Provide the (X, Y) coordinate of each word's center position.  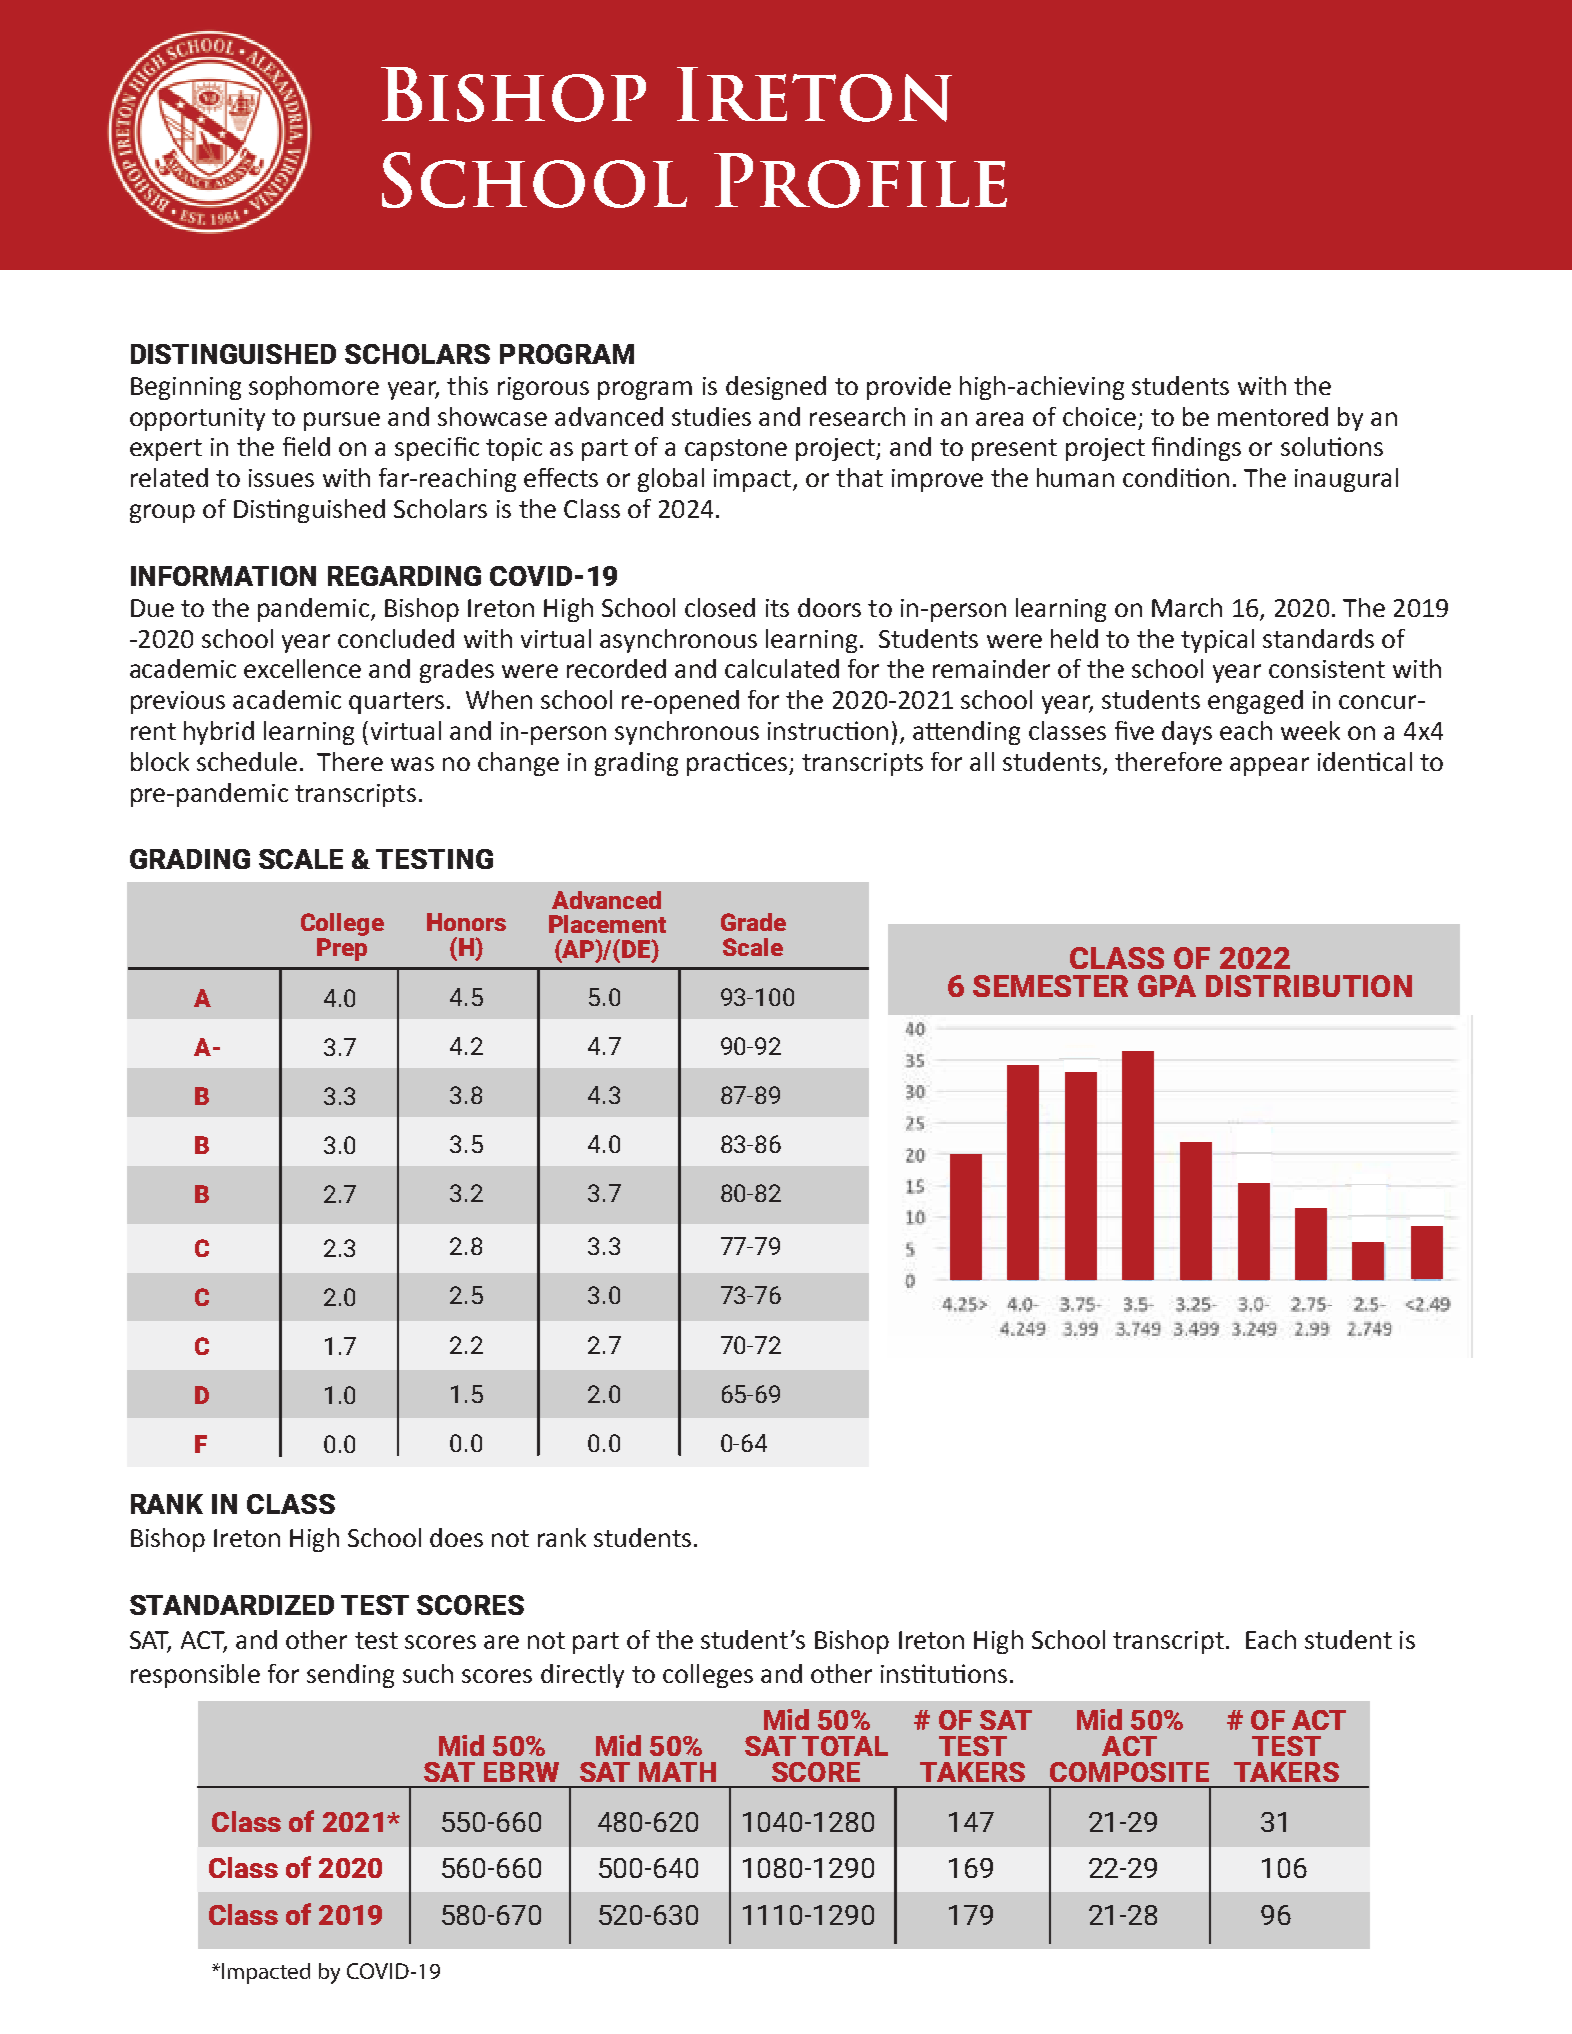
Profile (860, 180)
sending (350, 1676)
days (1187, 733)
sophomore (314, 388)
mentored (1273, 416)
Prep (342, 949)
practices (738, 764)
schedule (247, 761)
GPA (1167, 986)
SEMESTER (1050, 986)
